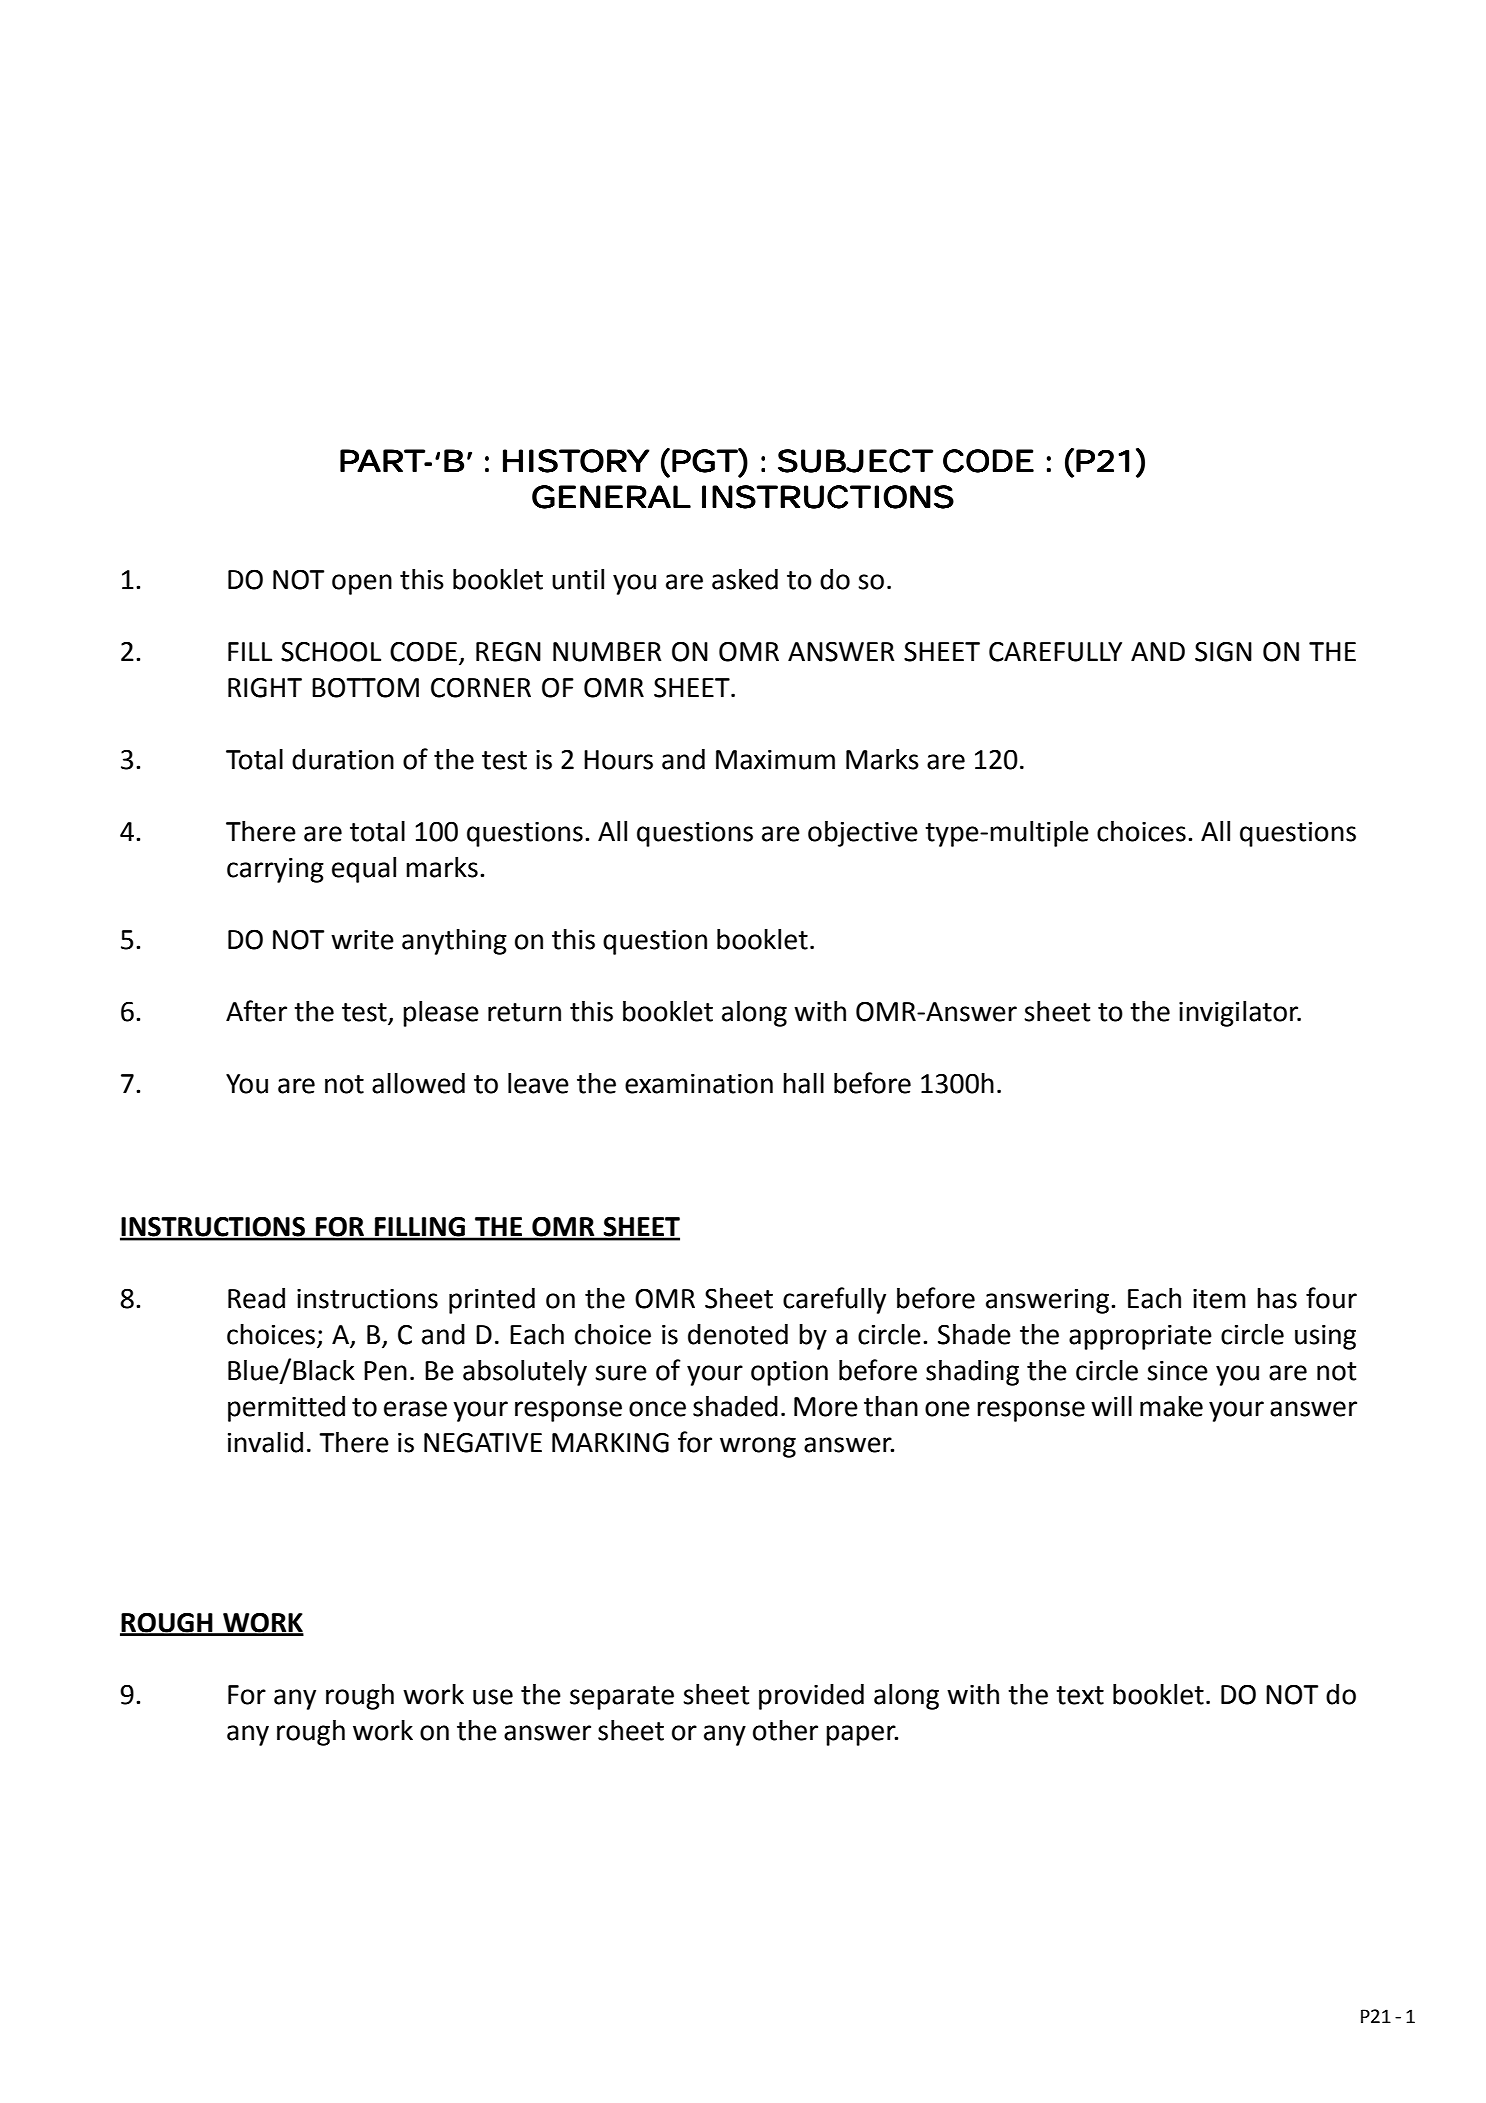  I want to click on hall, so click(803, 1083).
